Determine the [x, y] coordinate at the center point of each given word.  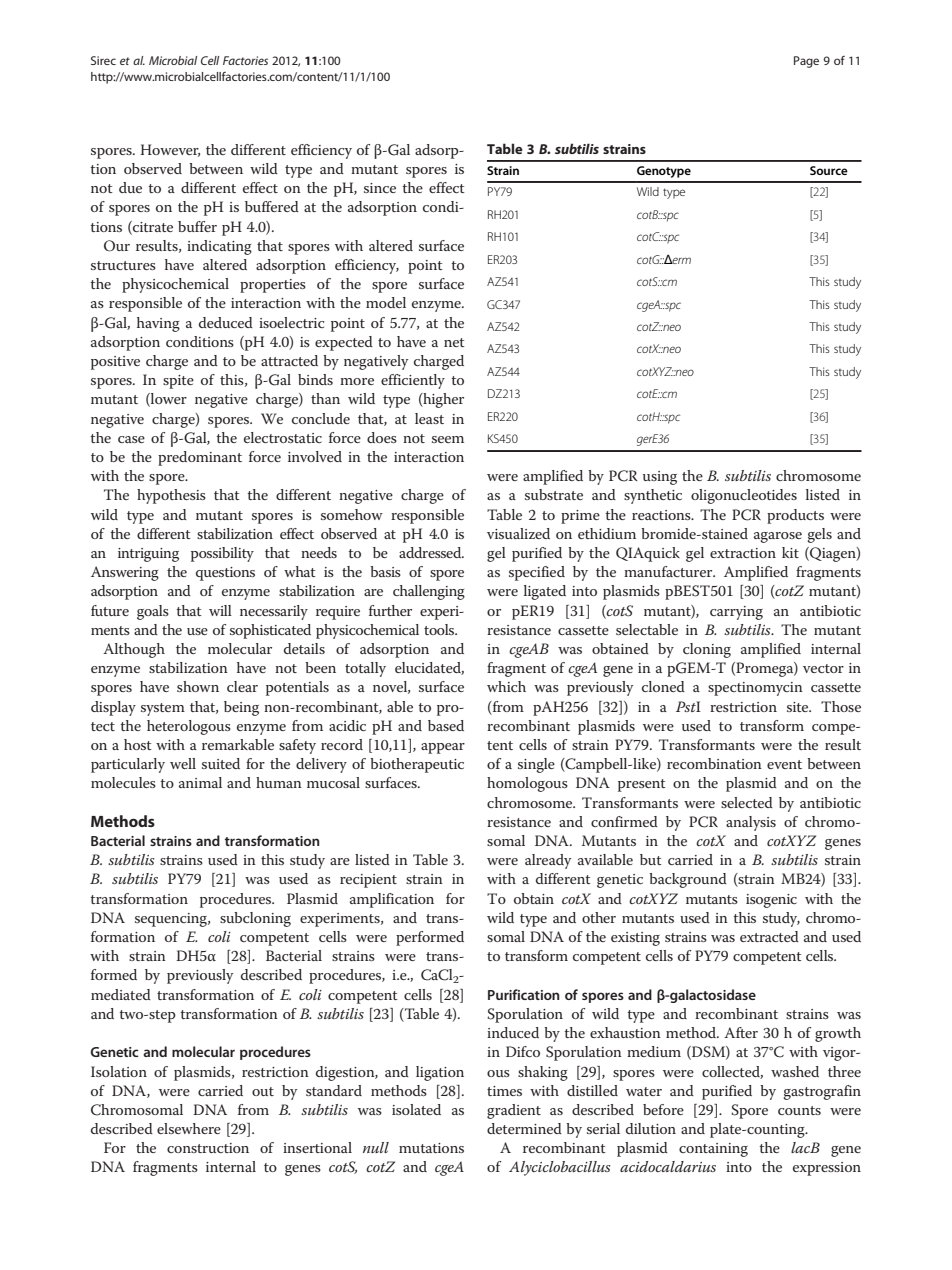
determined [524, 1128]
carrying [736, 613]
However [170, 150]
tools [440, 629]
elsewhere [189, 1128]
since [380, 188]
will [220, 610]
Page [806, 62]
